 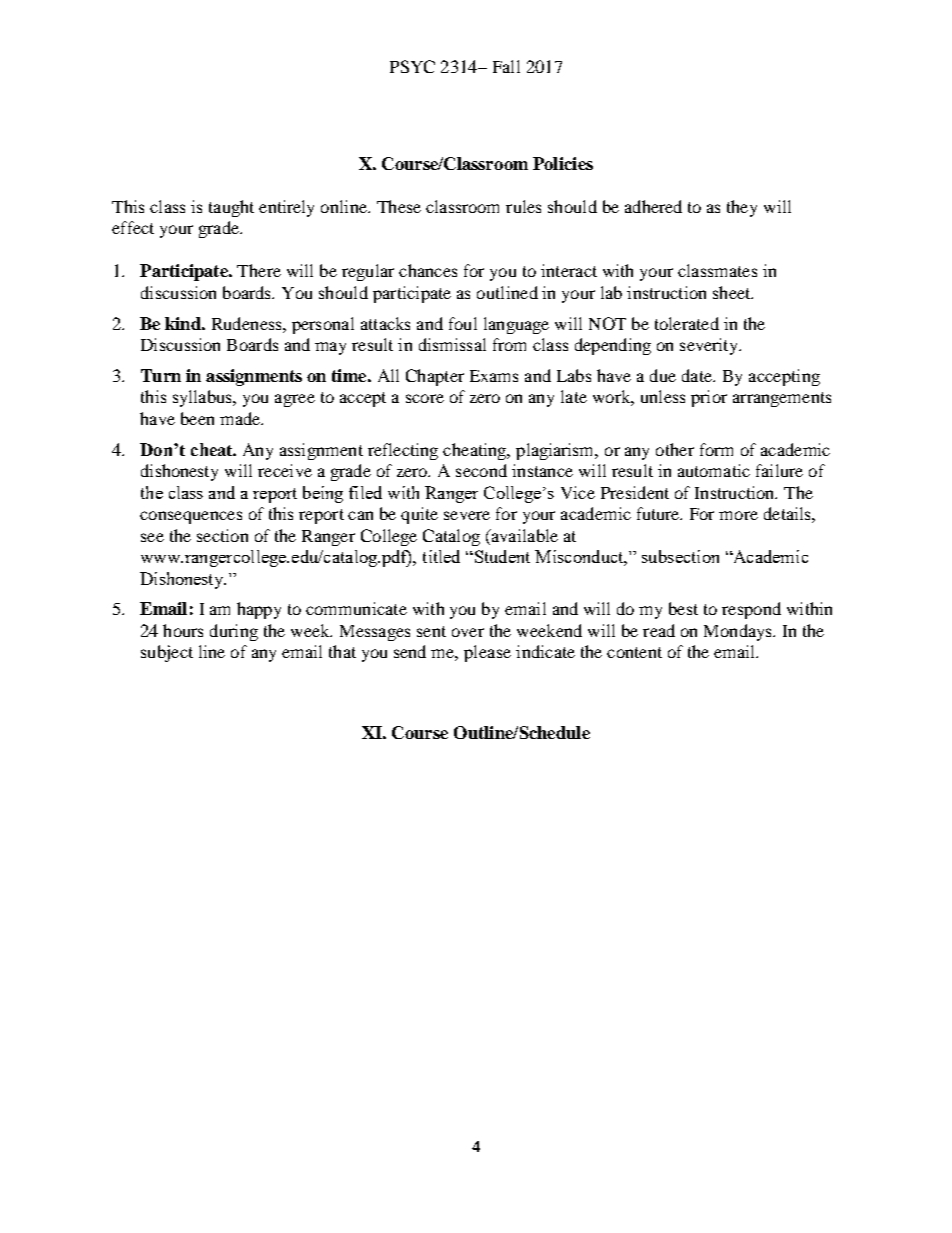 I want to click on Fall, so click(x=506, y=66).
